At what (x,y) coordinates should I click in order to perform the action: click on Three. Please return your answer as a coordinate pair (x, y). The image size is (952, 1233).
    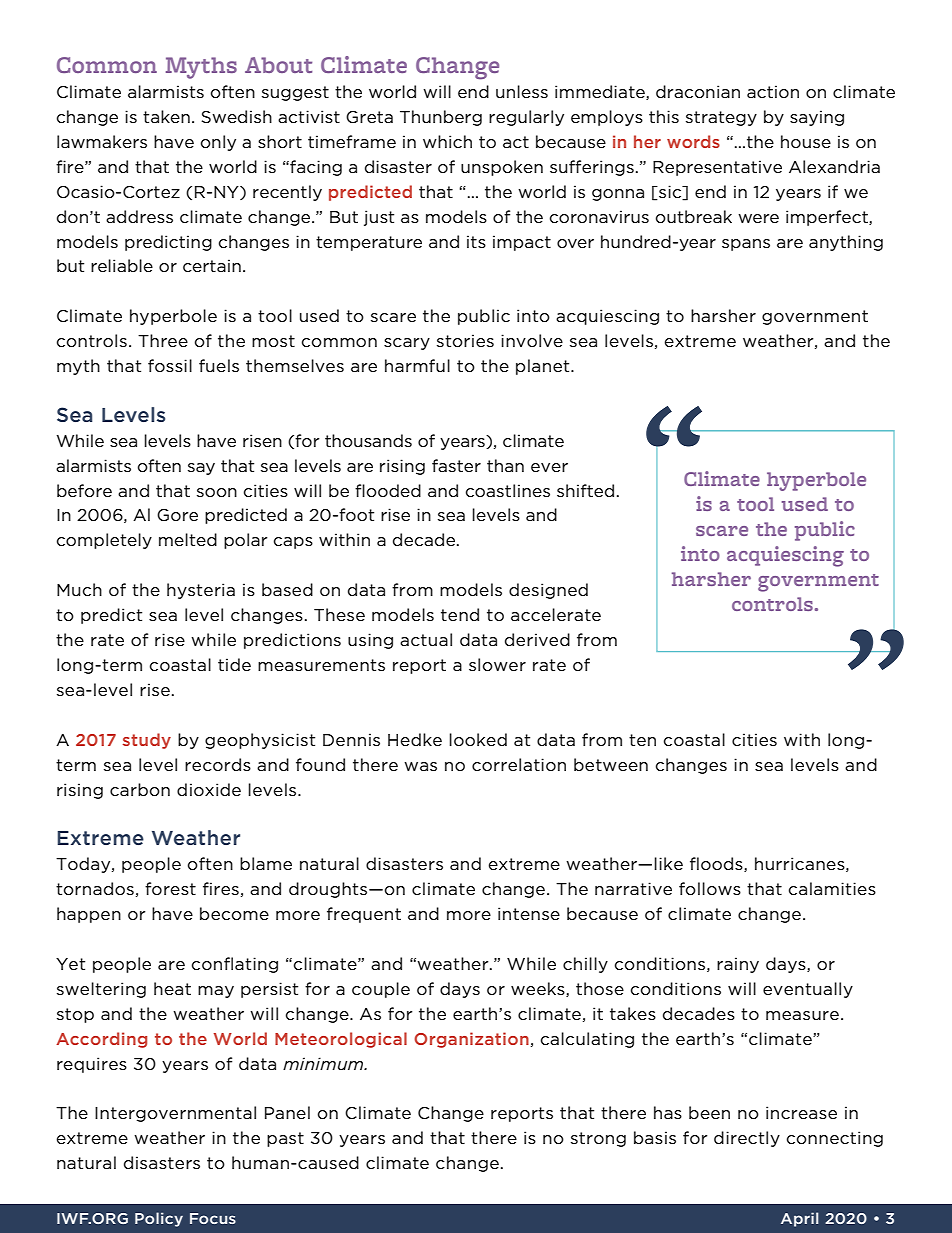
    Looking at the image, I should click on (163, 340).
